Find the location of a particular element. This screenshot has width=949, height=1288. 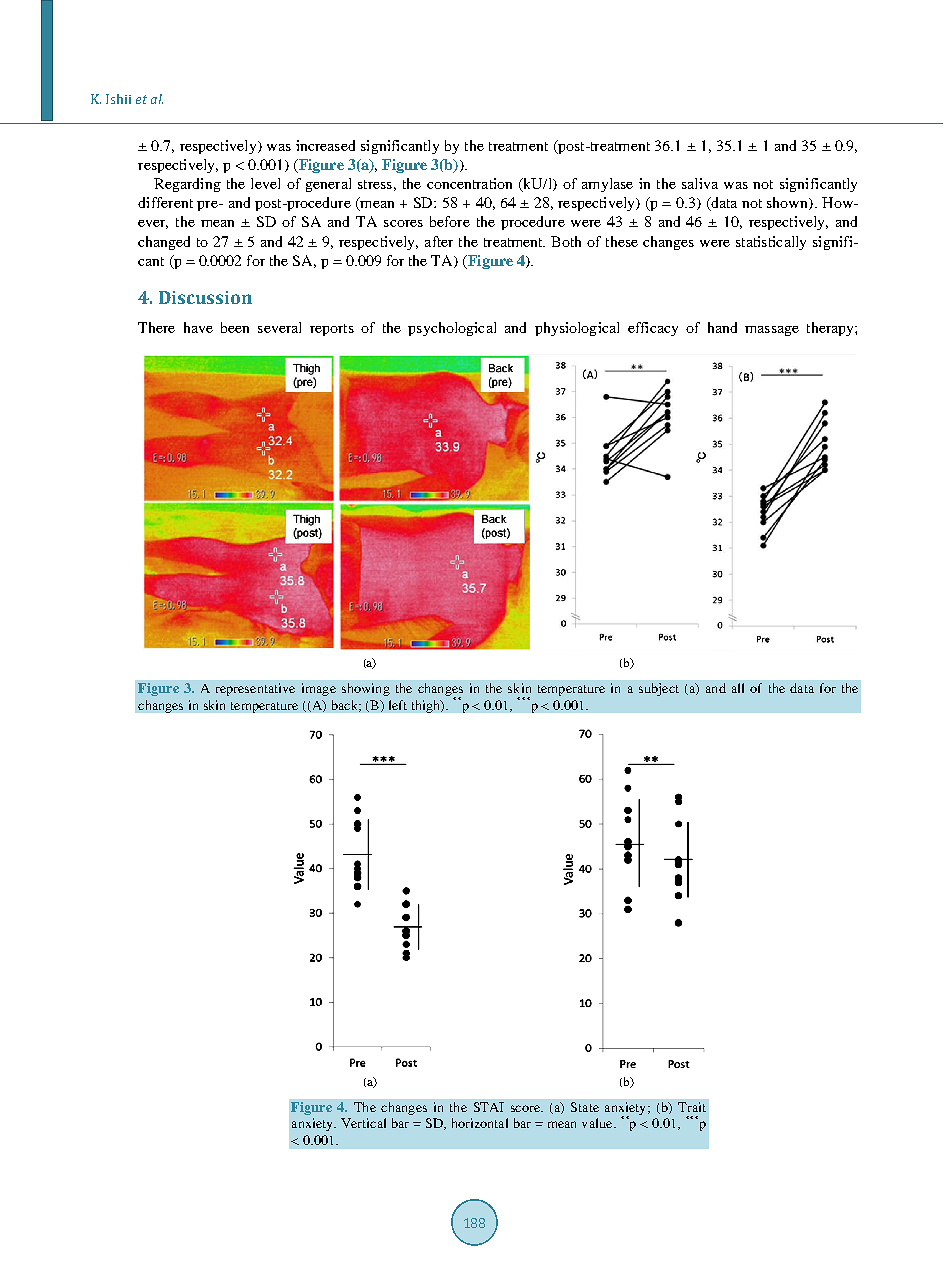

level is located at coordinates (265, 183).
